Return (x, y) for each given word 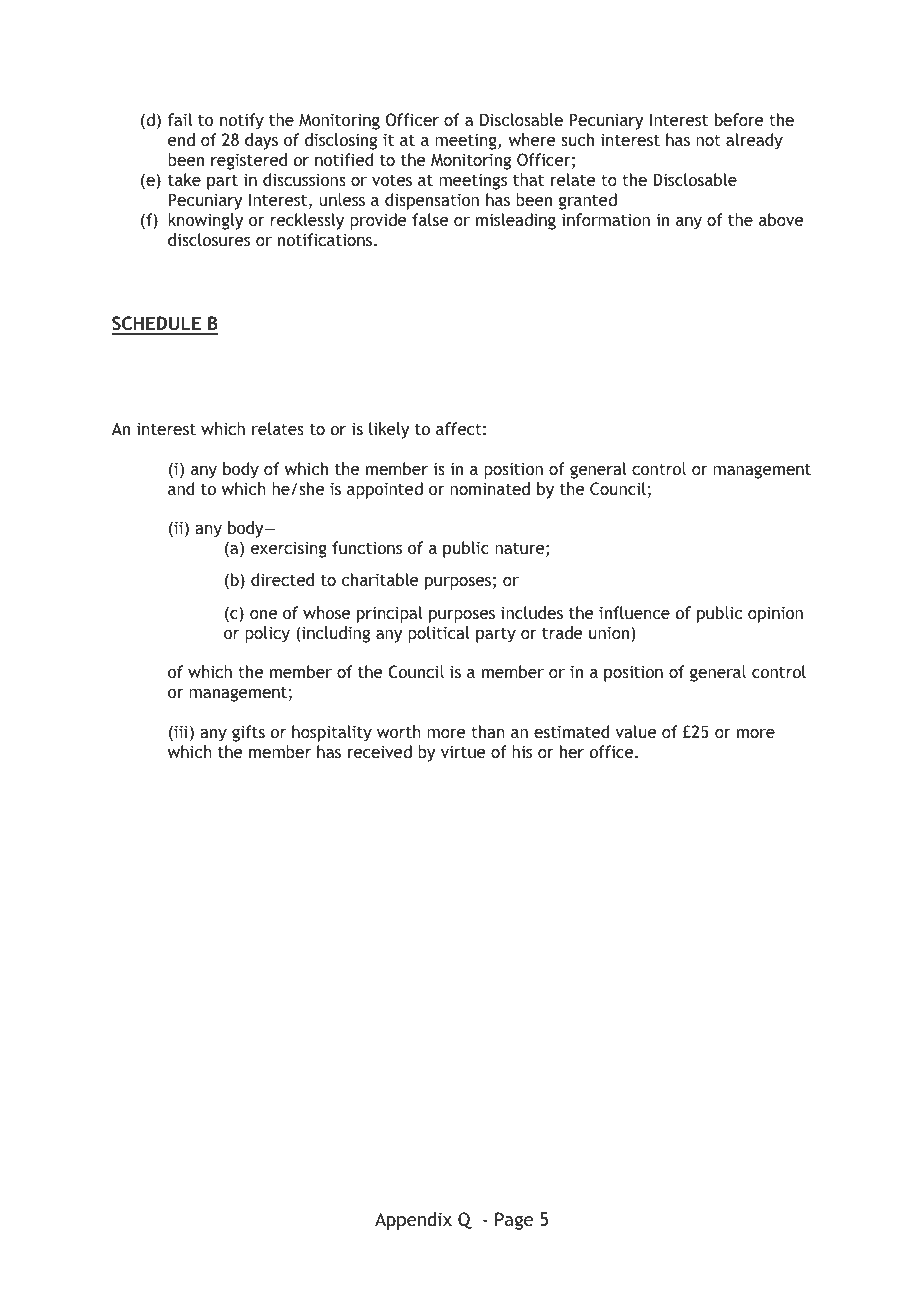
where (532, 139)
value (635, 731)
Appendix (413, 1221)
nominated (490, 488)
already (754, 141)
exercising (289, 549)
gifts (248, 733)
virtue (463, 751)
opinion (775, 614)
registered (249, 161)
